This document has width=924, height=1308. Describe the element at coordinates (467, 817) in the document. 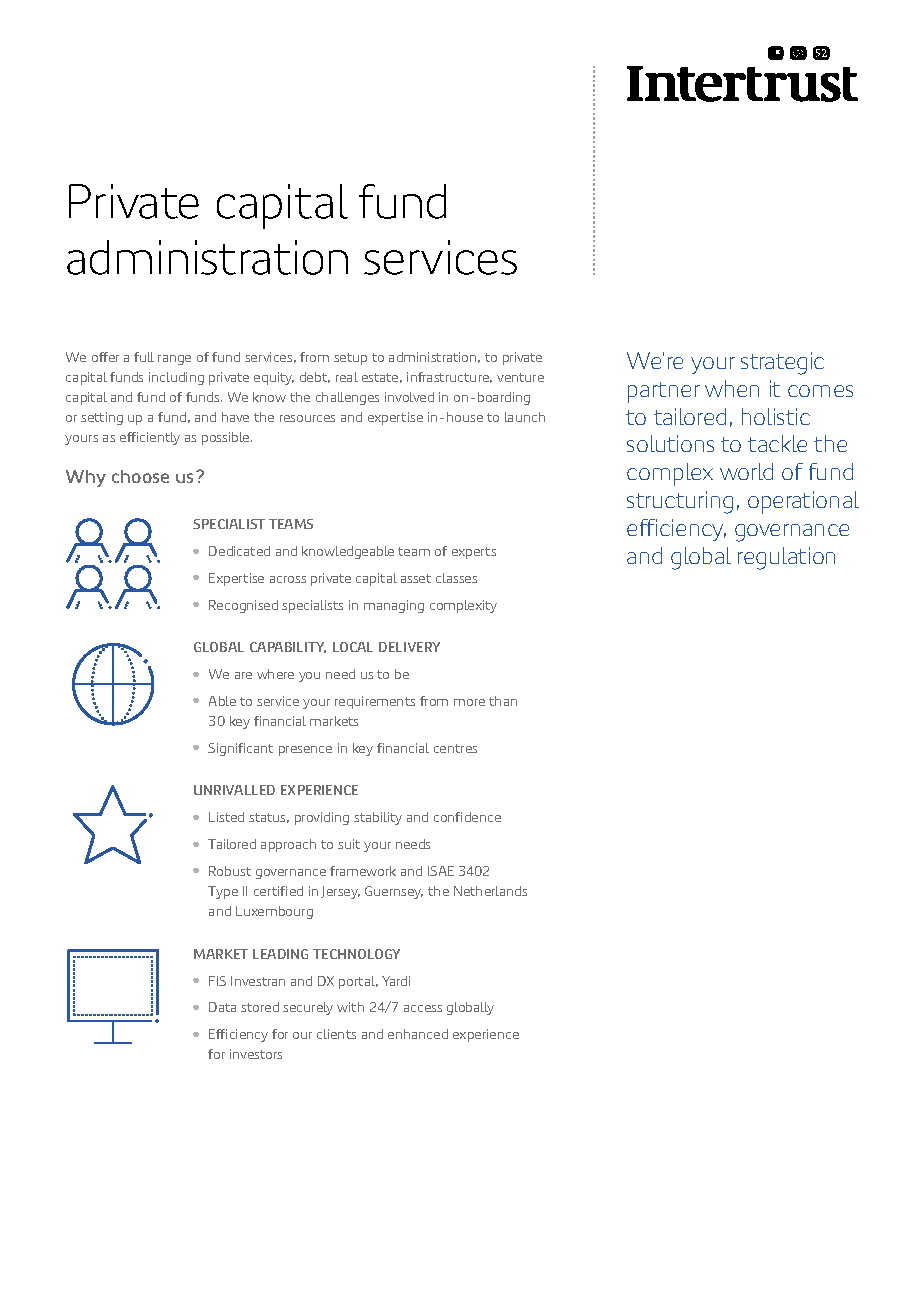

I see `confidence` at that location.
